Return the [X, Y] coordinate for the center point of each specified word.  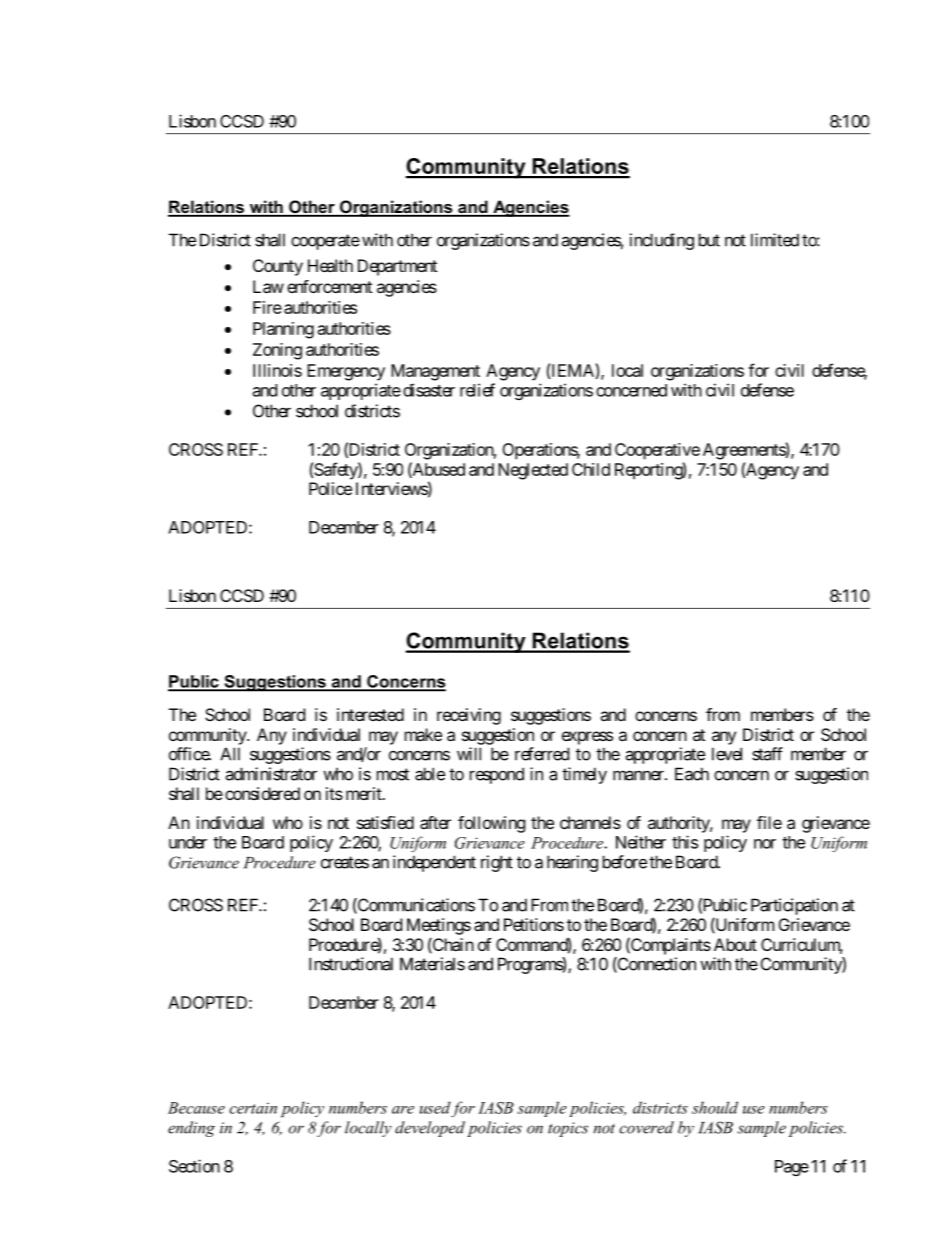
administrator [271, 774]
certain [253, 1108]
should [715, 1107]
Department [397, 267]
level [727, 754]
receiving [469, 716]
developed [430, 1129]
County [278, 267]
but [709, 240]
